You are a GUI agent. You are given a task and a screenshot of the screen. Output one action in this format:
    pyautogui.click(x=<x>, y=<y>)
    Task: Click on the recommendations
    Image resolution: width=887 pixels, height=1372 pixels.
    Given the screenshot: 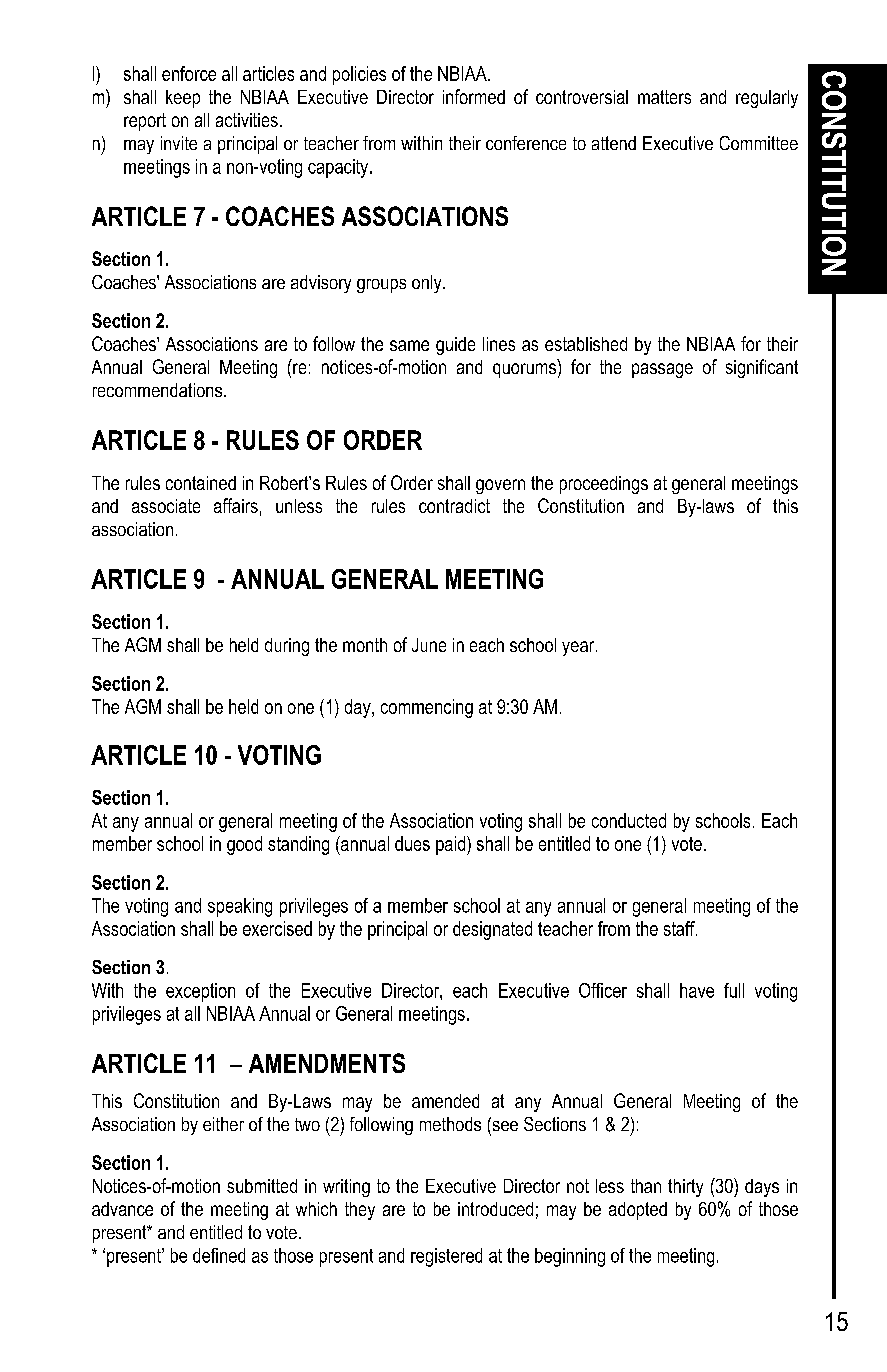 What is the action you would take?
    pyautogui.click(x=159, y=390)
